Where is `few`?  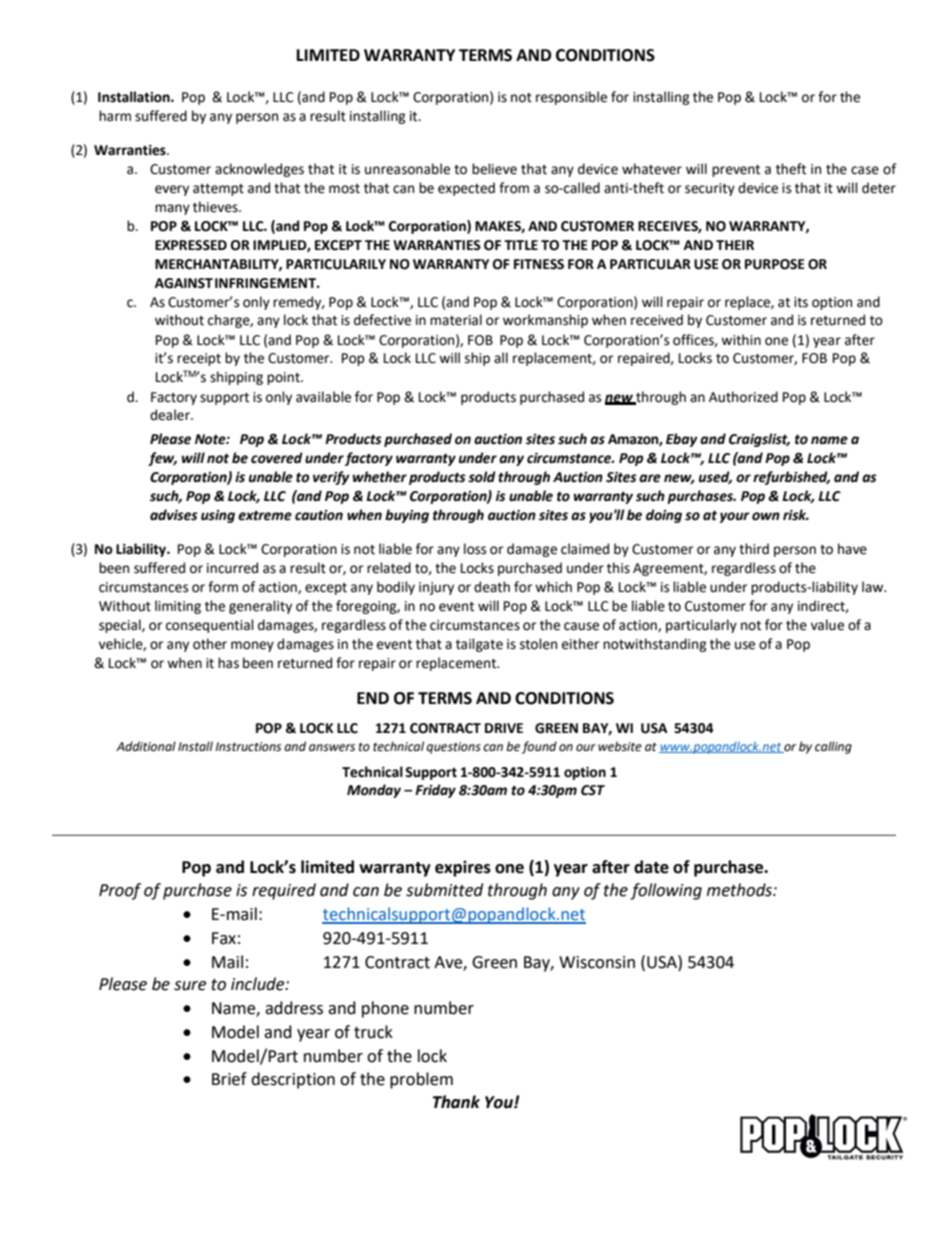
few is located at coordinates (162, 459).
